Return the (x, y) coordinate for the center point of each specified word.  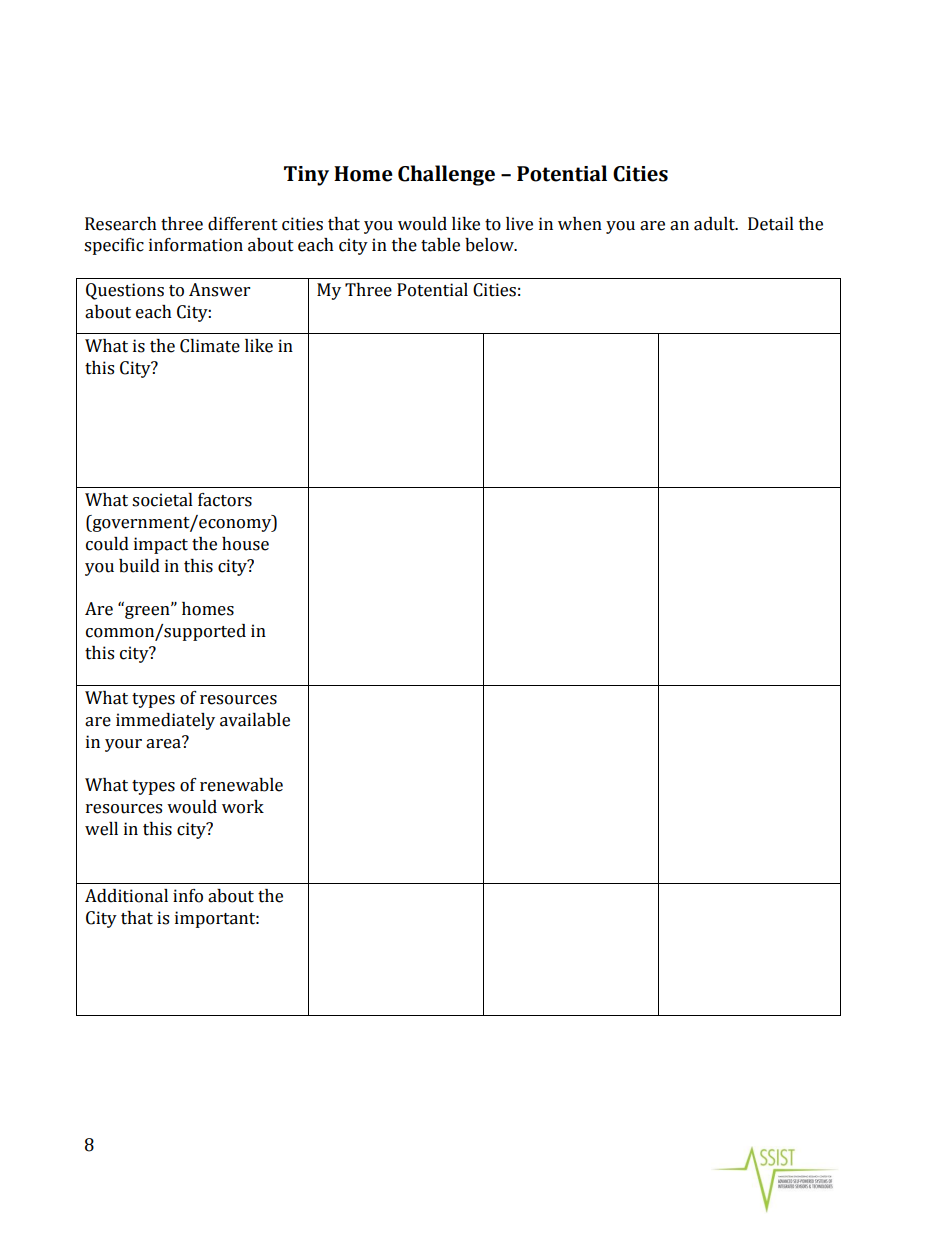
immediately (165, 721)
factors (225, 500)
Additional (126, 896)
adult (716, 224)
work (243, 807)
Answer (219, 290)
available (255, 720)
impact (161, 545)
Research (121, 224)
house (245, 544)
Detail (771, 224)
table (440, 245)
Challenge (446, 175)
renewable (241, 785)
